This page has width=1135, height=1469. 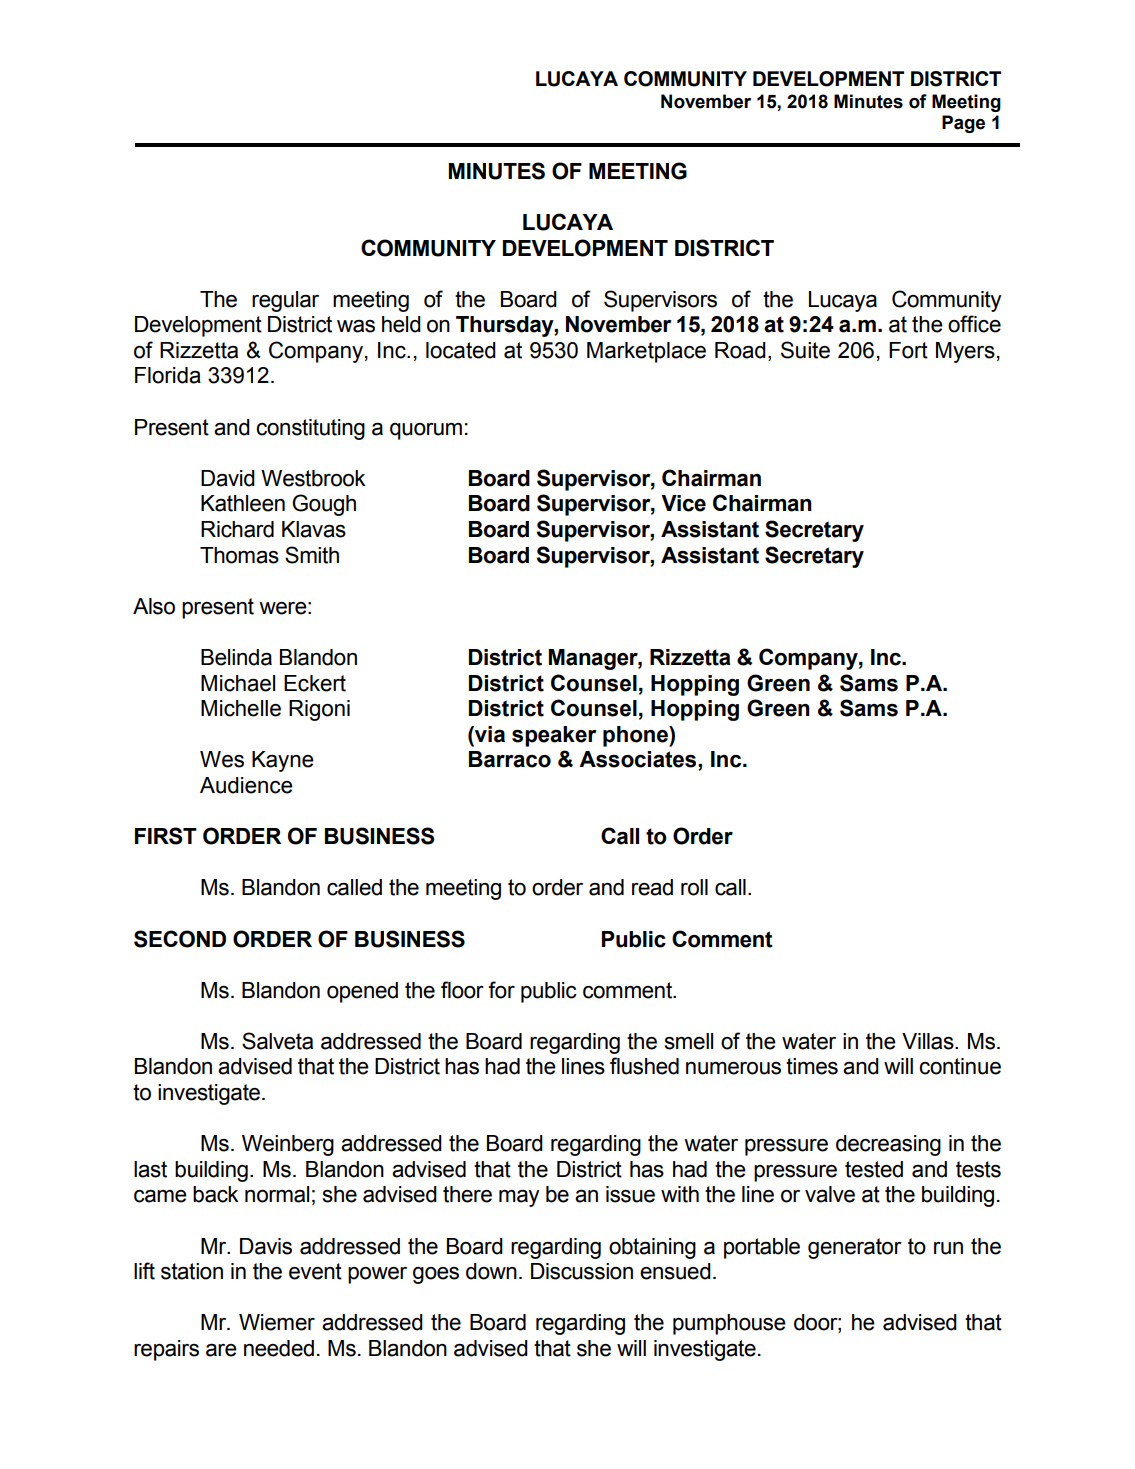 I want to click on roll, so click(x=694, y=887).
